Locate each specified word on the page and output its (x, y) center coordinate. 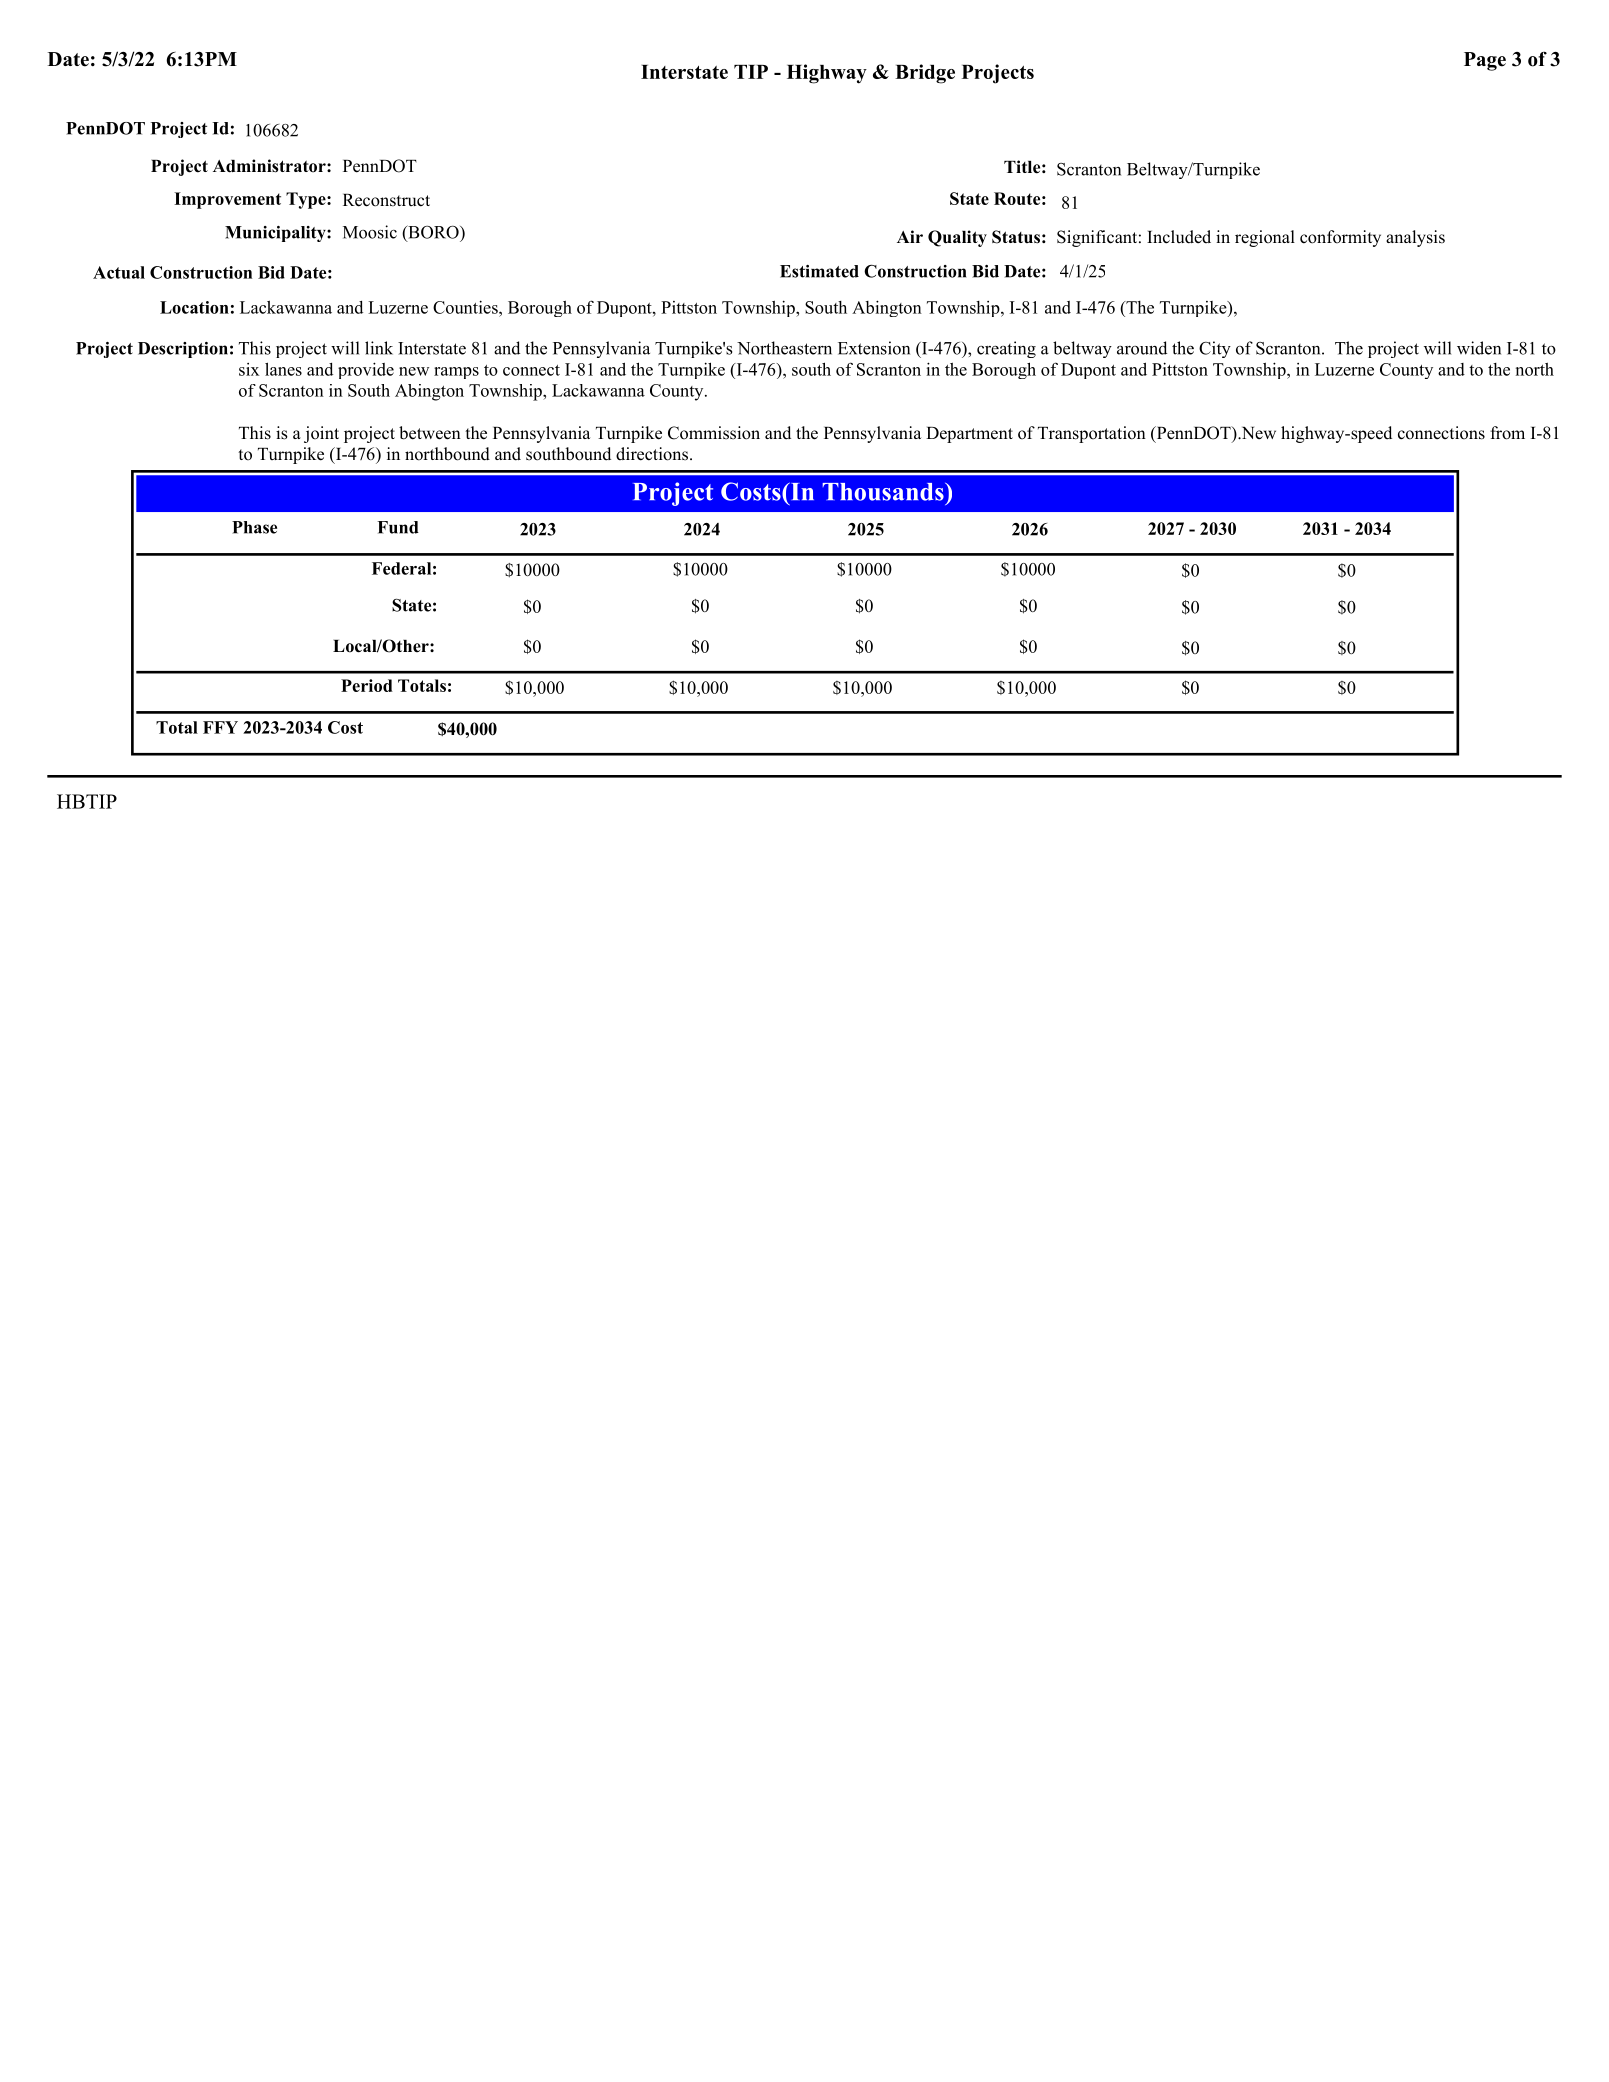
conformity (1340, 238)
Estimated (819, 271)
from (1507, 433)
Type (307, 200)
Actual (119, 272)
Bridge (925, 74)
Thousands (884, 492)
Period (367, 685)
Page (1485, 61)
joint (321, 434)
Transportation (1092, 434)
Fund (398, 527)
